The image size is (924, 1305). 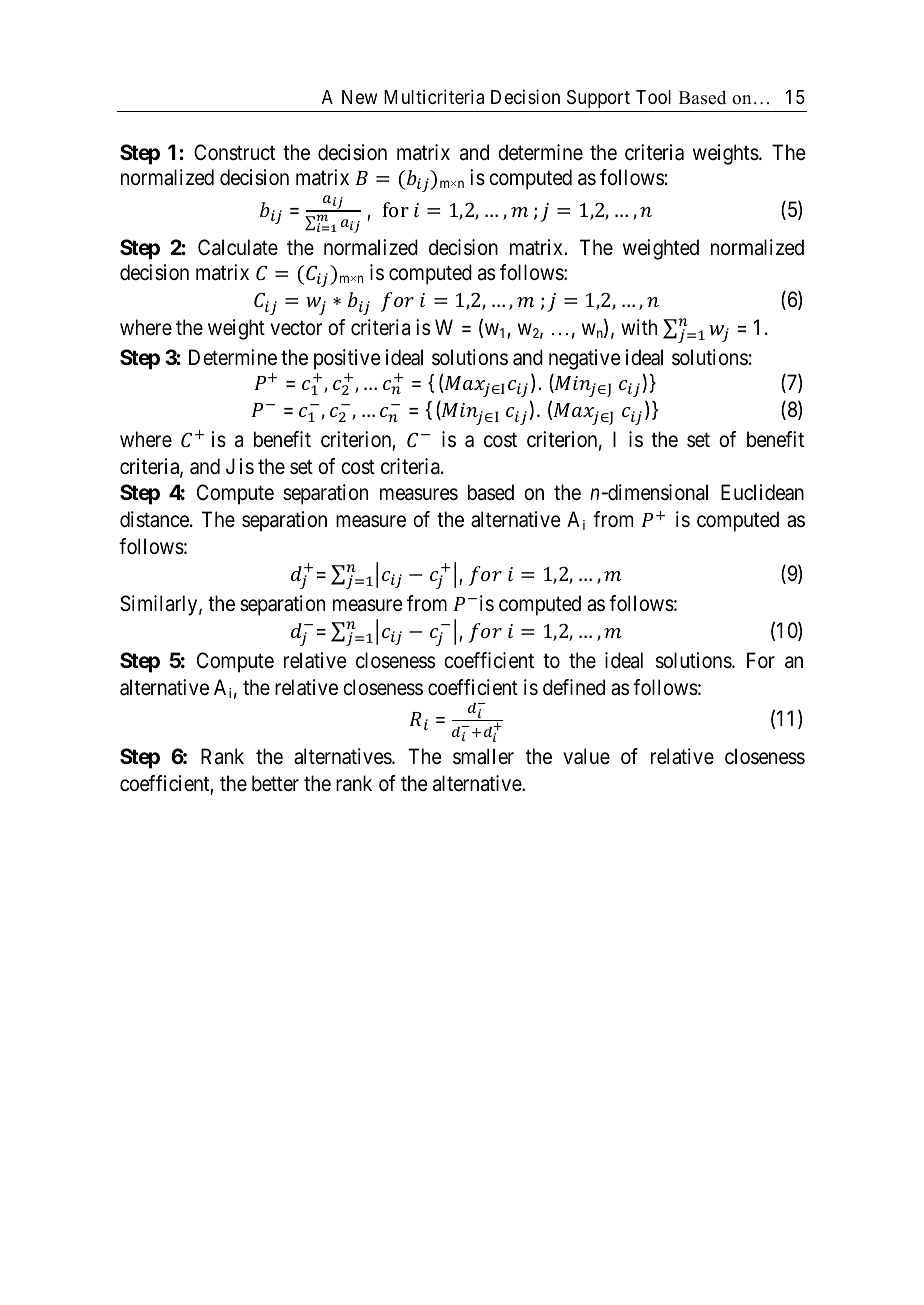 What do you see at coordinates (347, 359) in the screenshot?
I see `positive` at bounding box center [347, 359].
